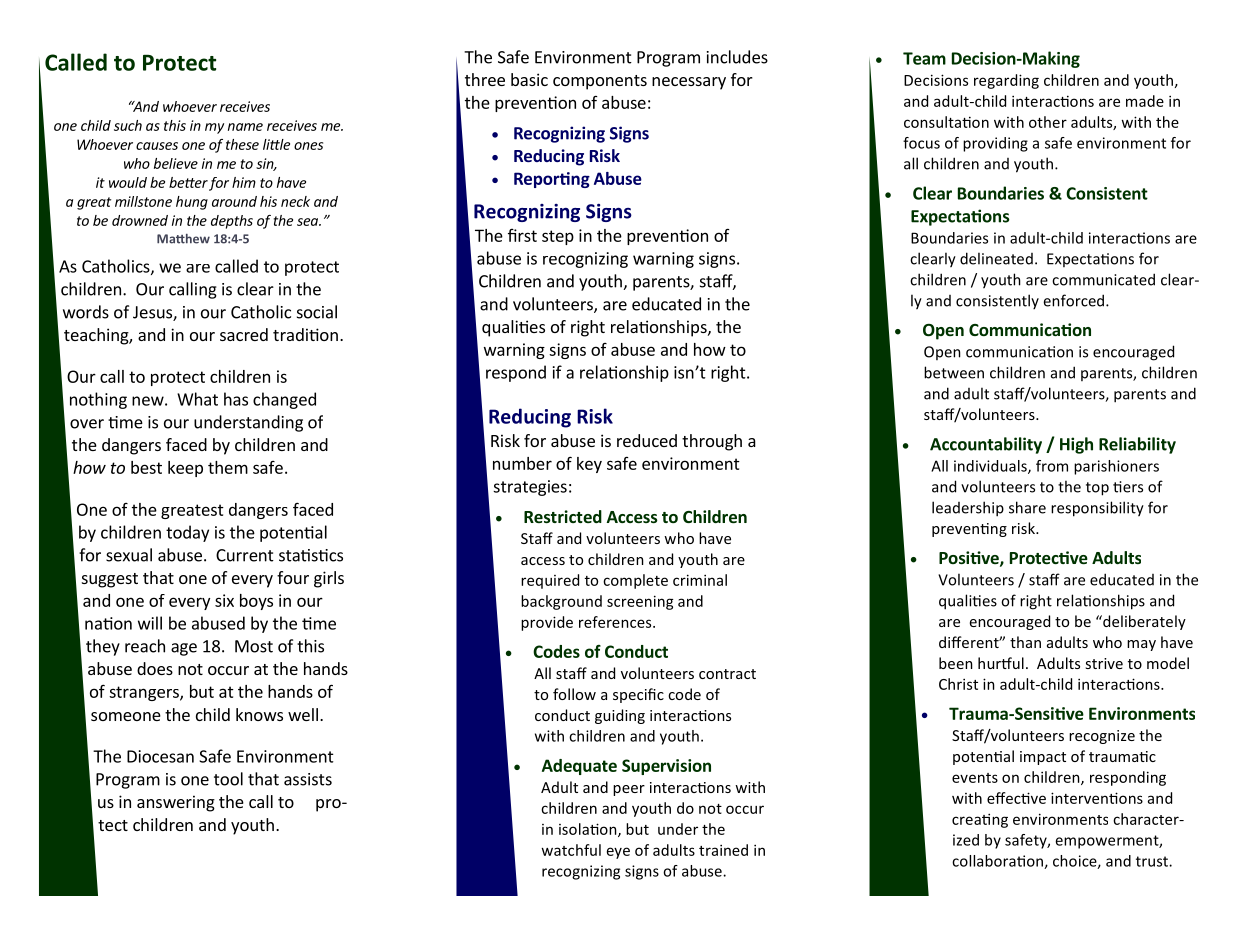 The height and width of the screenshot is (952, 1233). Describe the element at coordinates (616, 622) in the screenshot. I see `references` at that location.
